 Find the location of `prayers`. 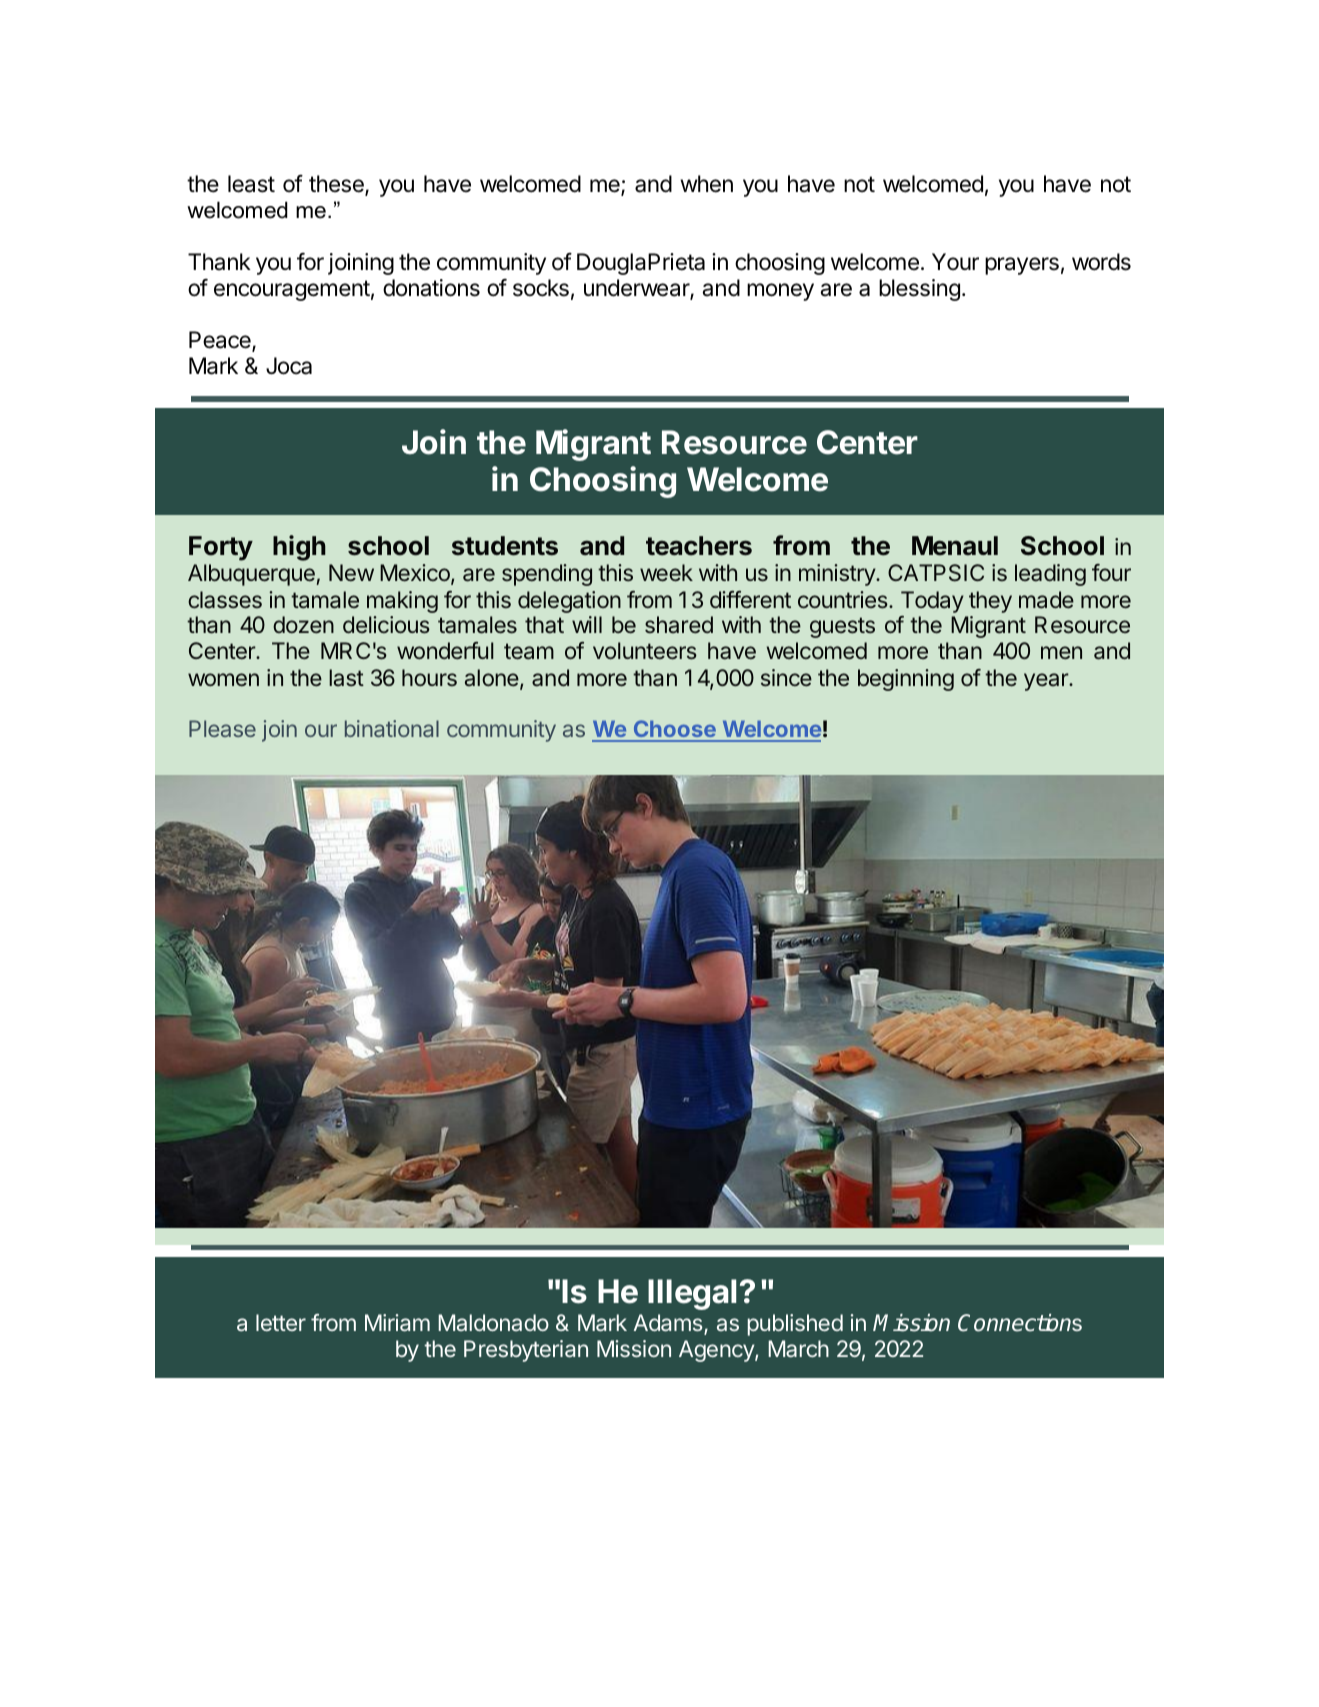

prayers is located at coordinates (1022, 266).
